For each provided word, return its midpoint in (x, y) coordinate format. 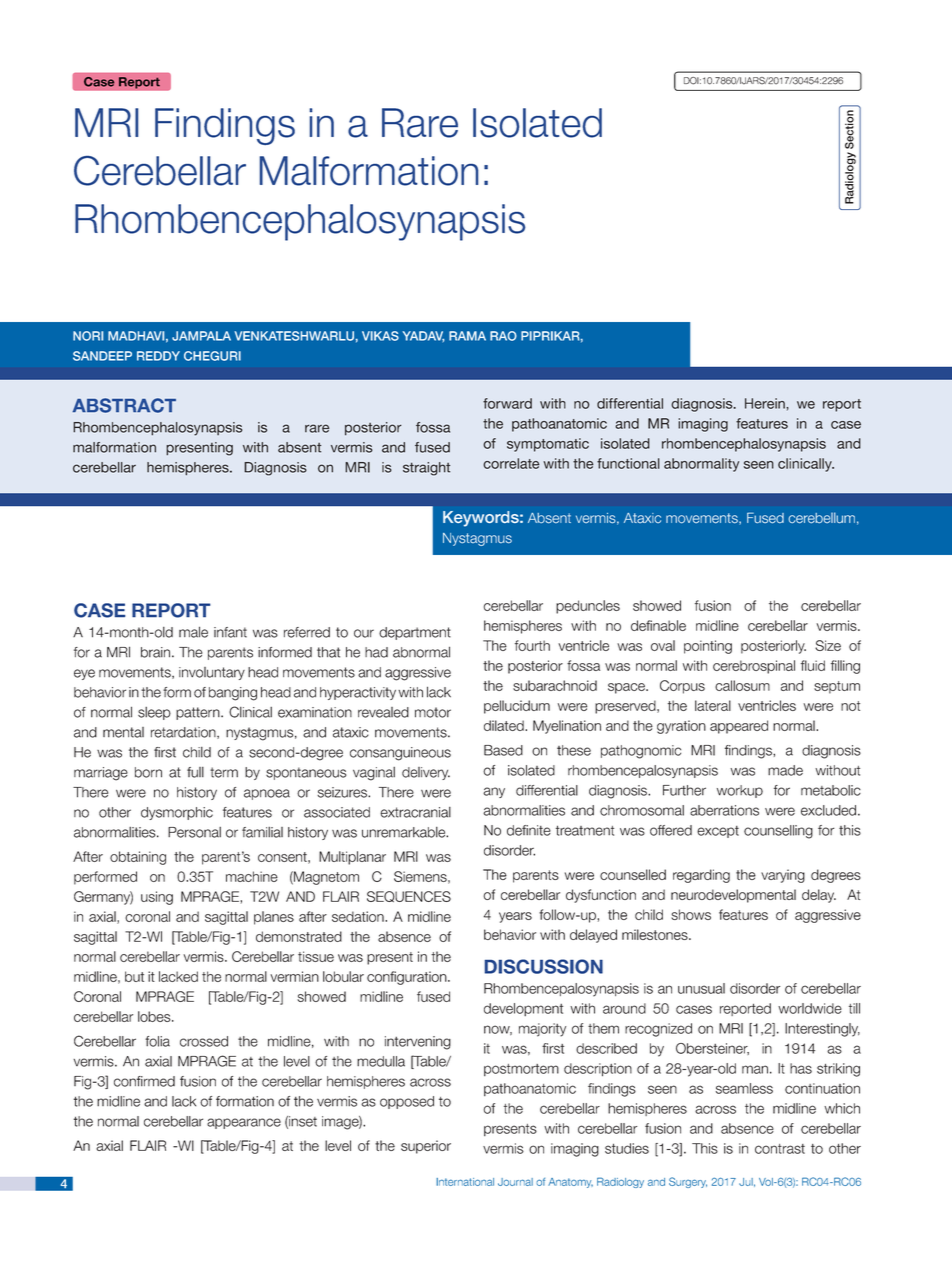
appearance (244, 1123)
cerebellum (821, 518)
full (195, 772)
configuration (408, 978)
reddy (158, 356)
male (193, 632)
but (134, 976)
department (415, 633)
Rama (467, 336)
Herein (766, 403)
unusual (701, 988)
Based (503, 750)
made (785, 770)
